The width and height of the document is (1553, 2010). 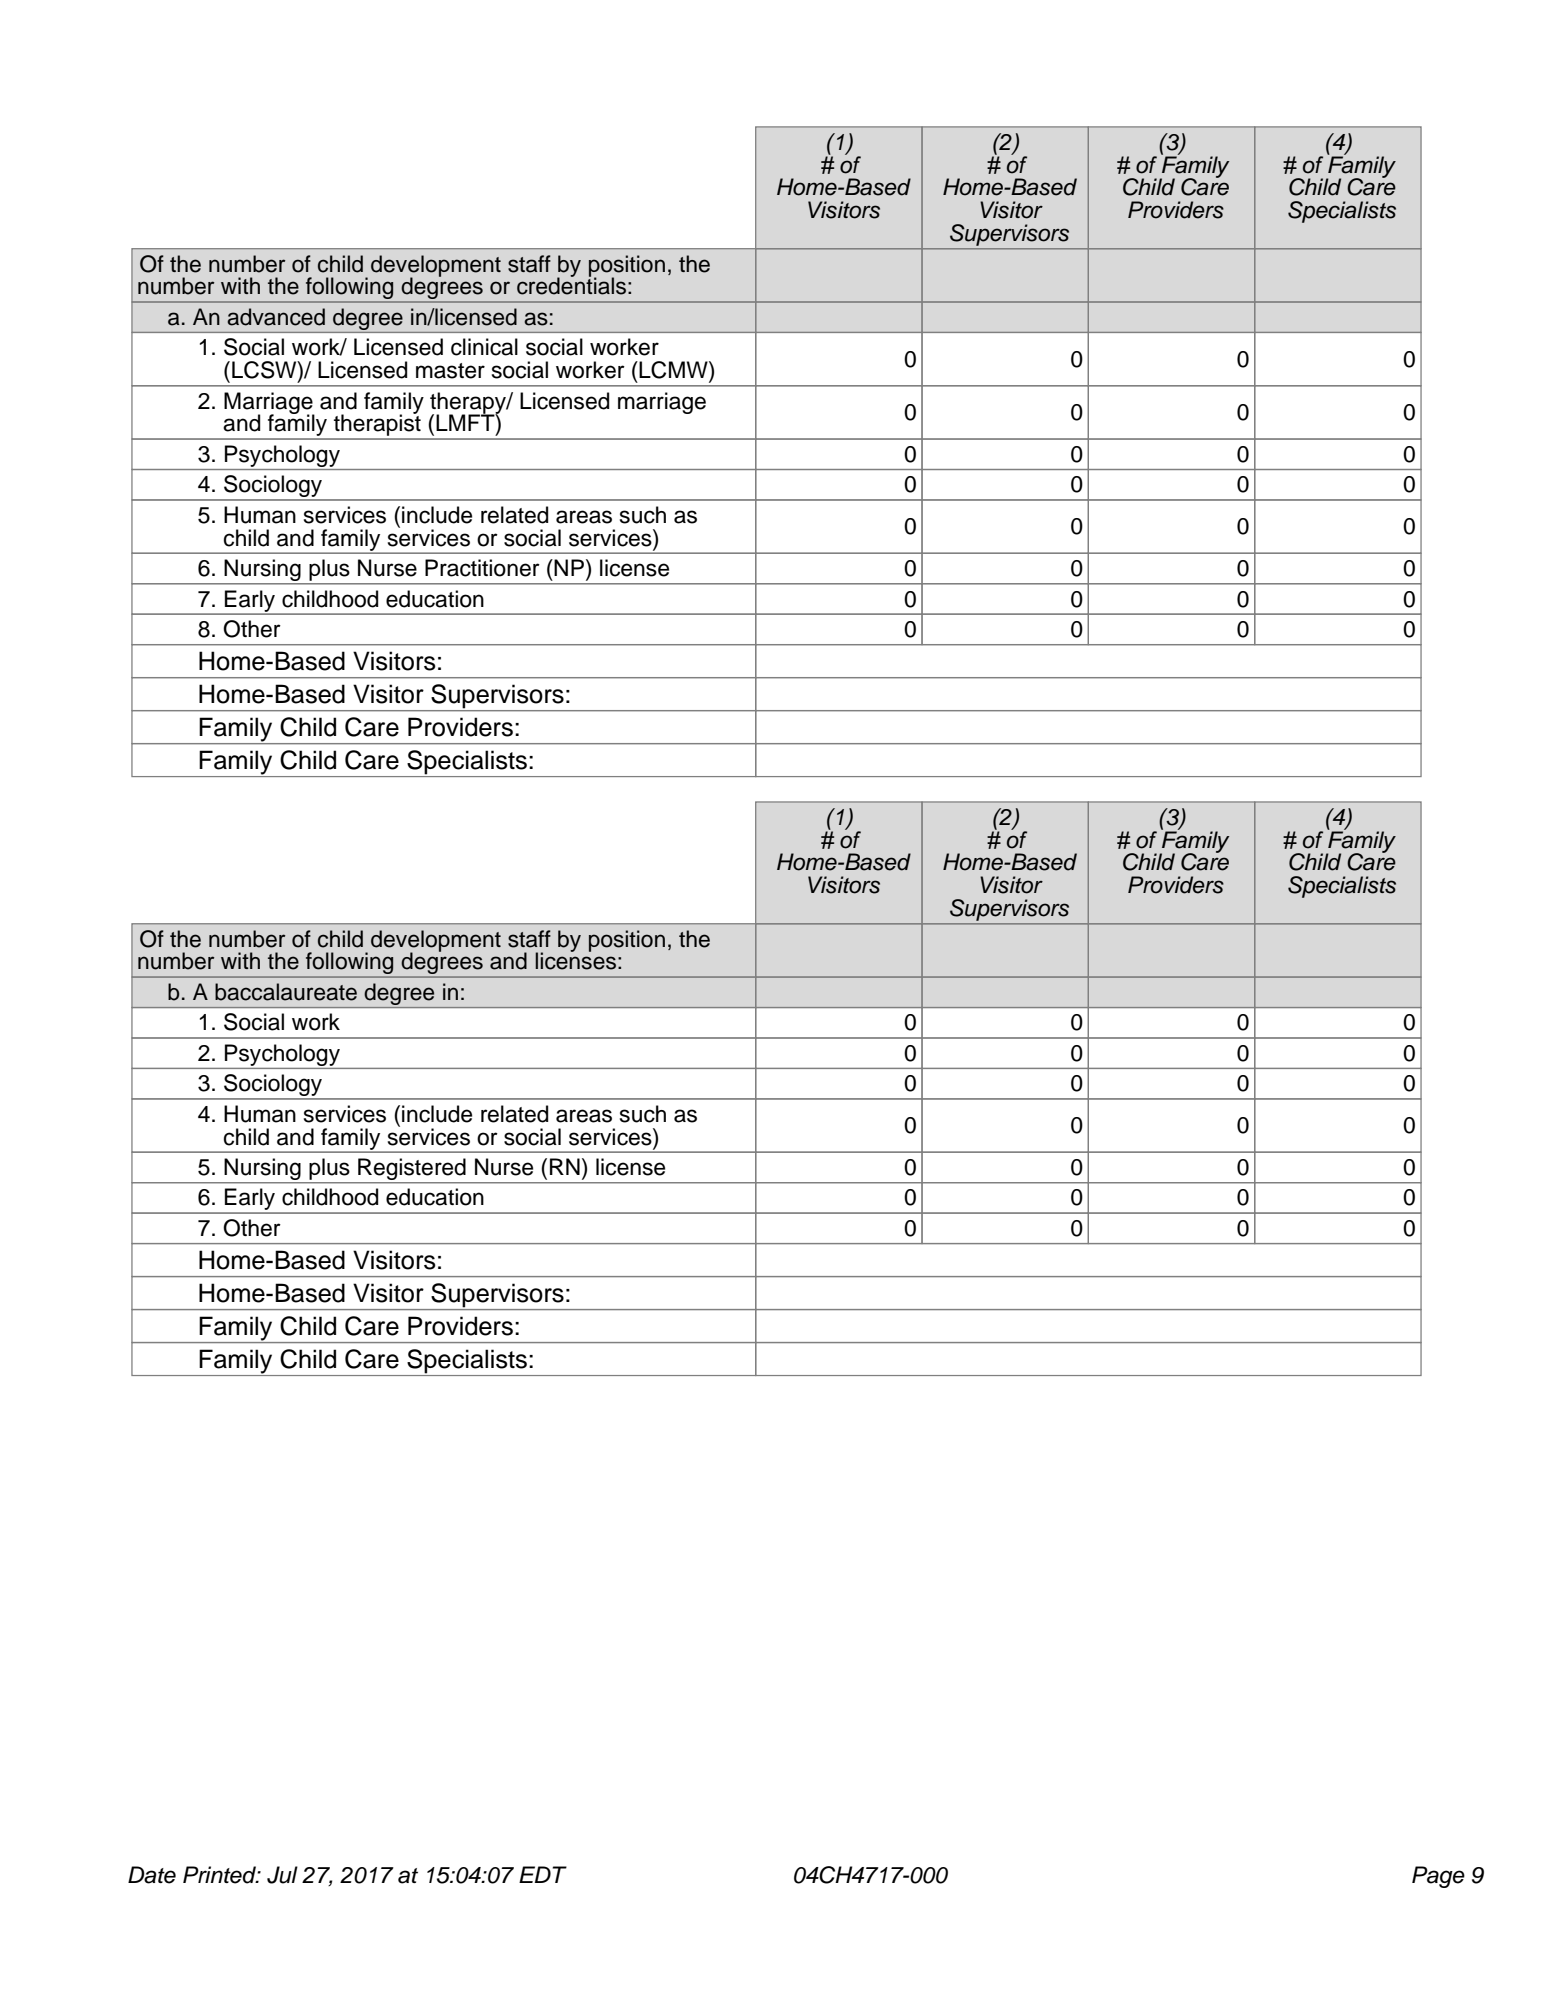 I want to click on master, so click(x=450, y=371).
